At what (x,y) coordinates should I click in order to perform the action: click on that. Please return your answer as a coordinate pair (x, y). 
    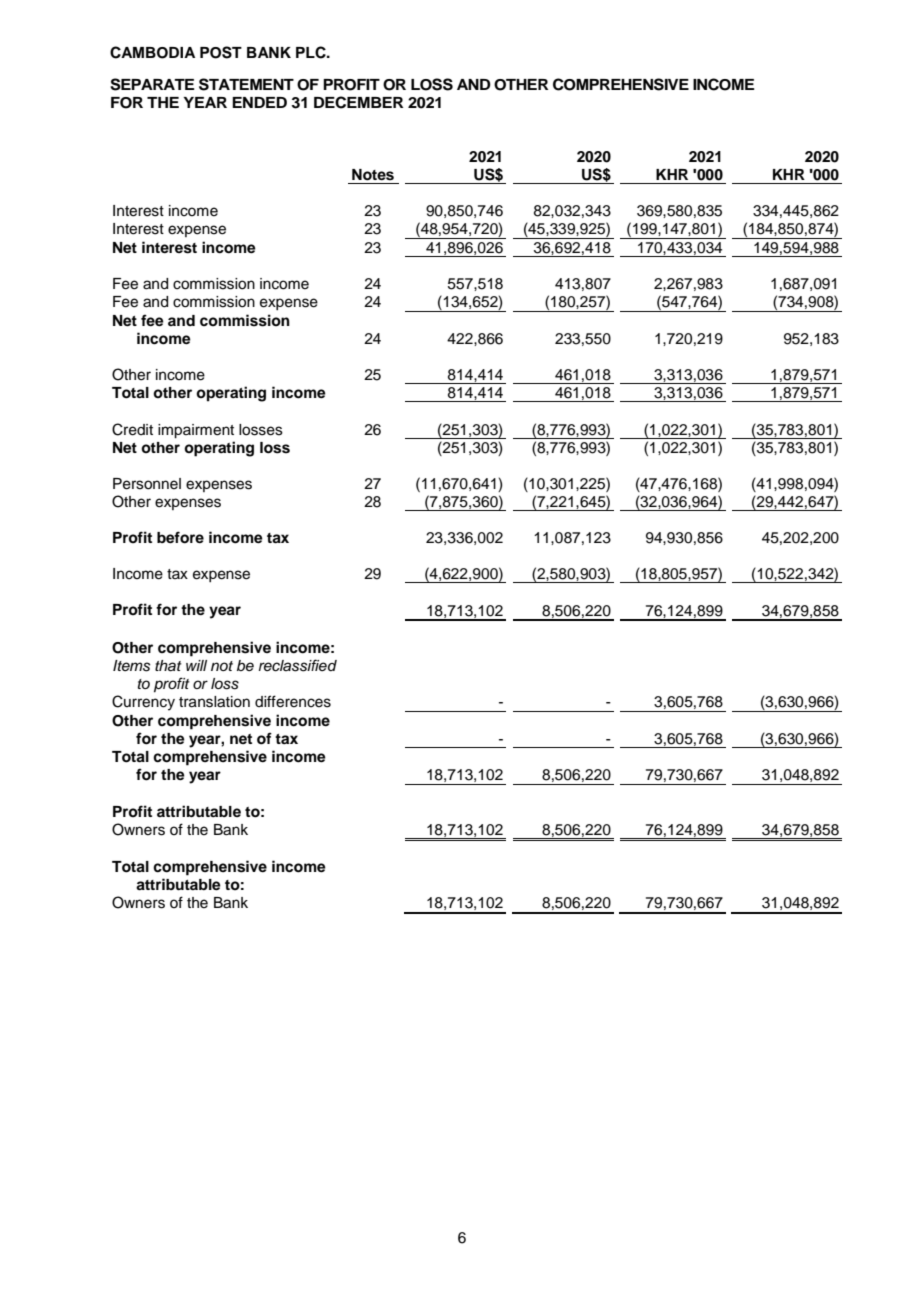
    Looking at the image, I should click on (168, 666).
